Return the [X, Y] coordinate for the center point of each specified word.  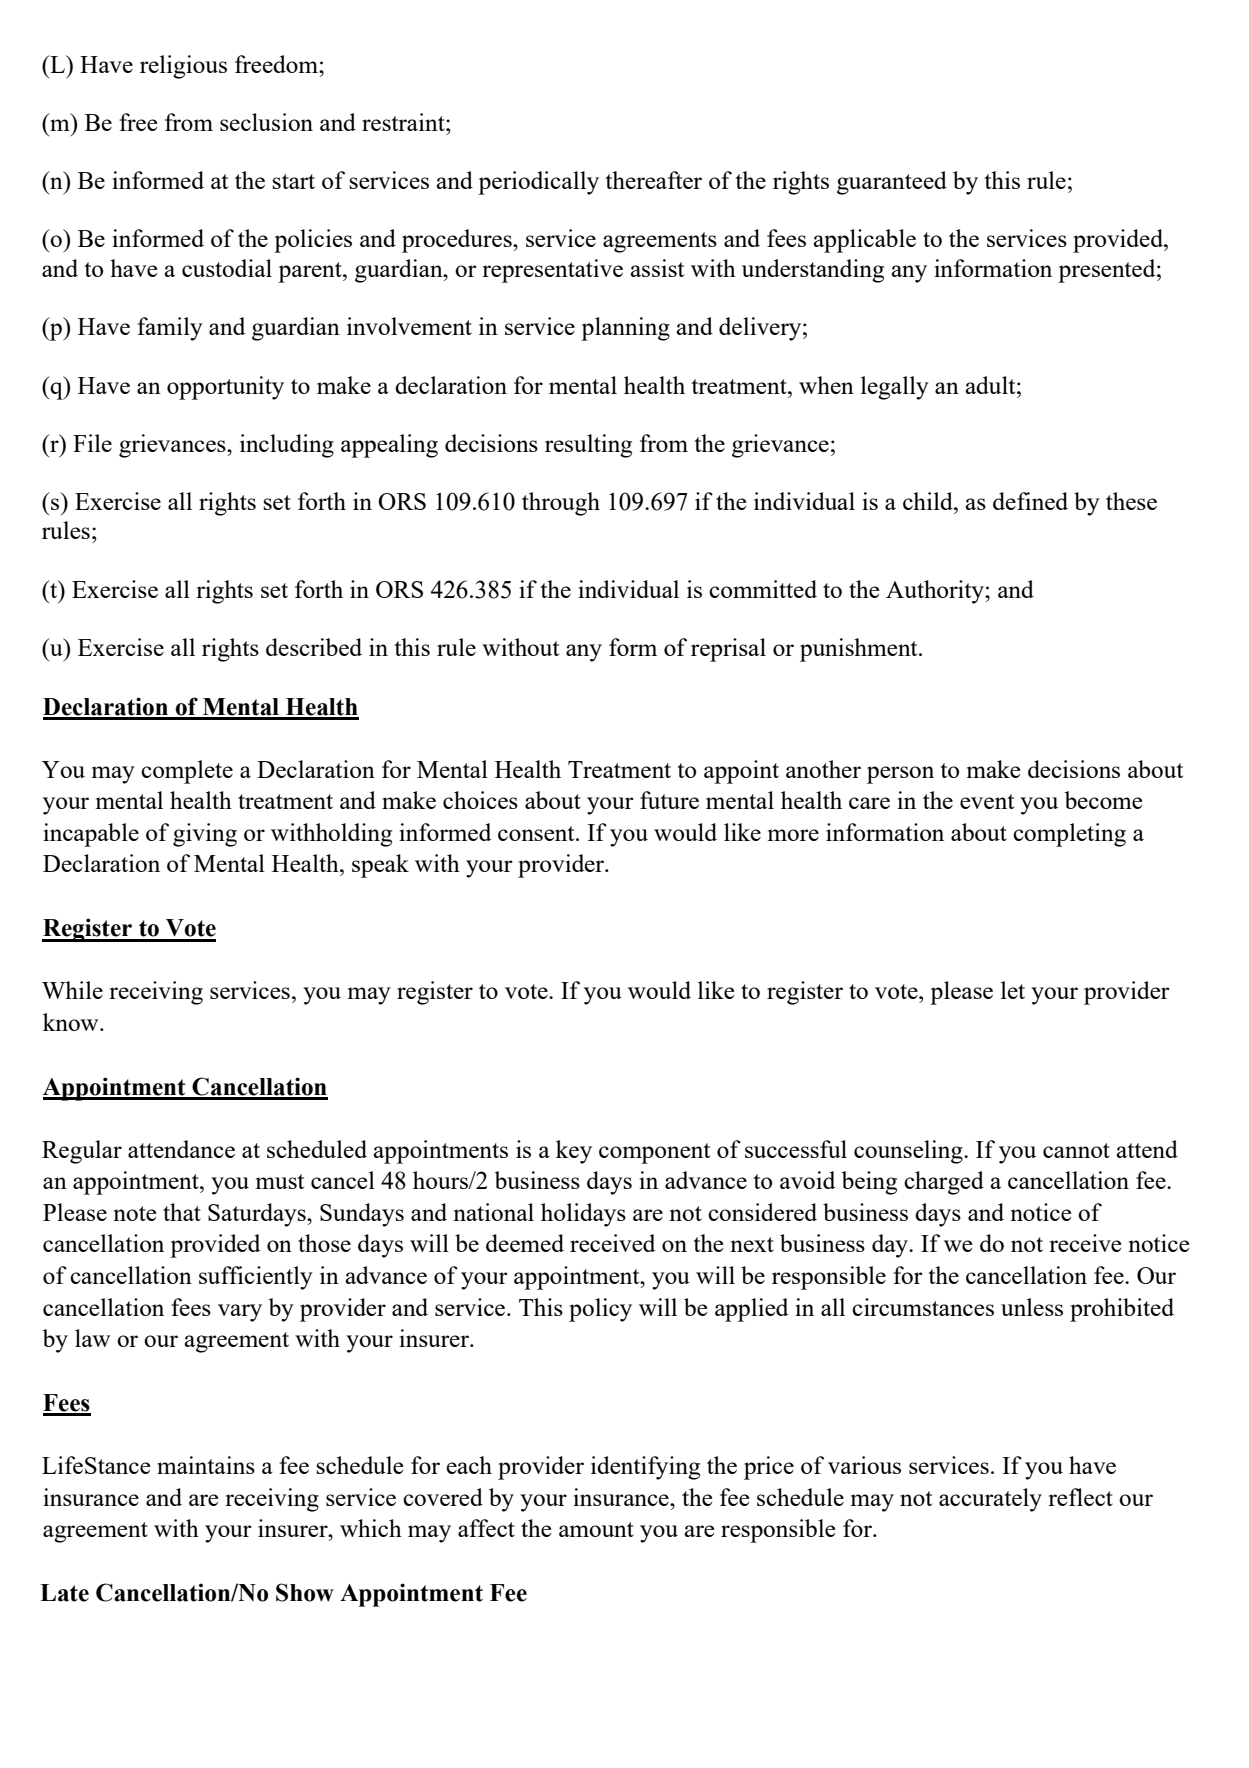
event [987, 801]
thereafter [653, 180]
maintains [206, 1465]
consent [537, 833]
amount [596, 1529]
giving [205, 835]
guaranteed [892, 183]
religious [183, 67]
